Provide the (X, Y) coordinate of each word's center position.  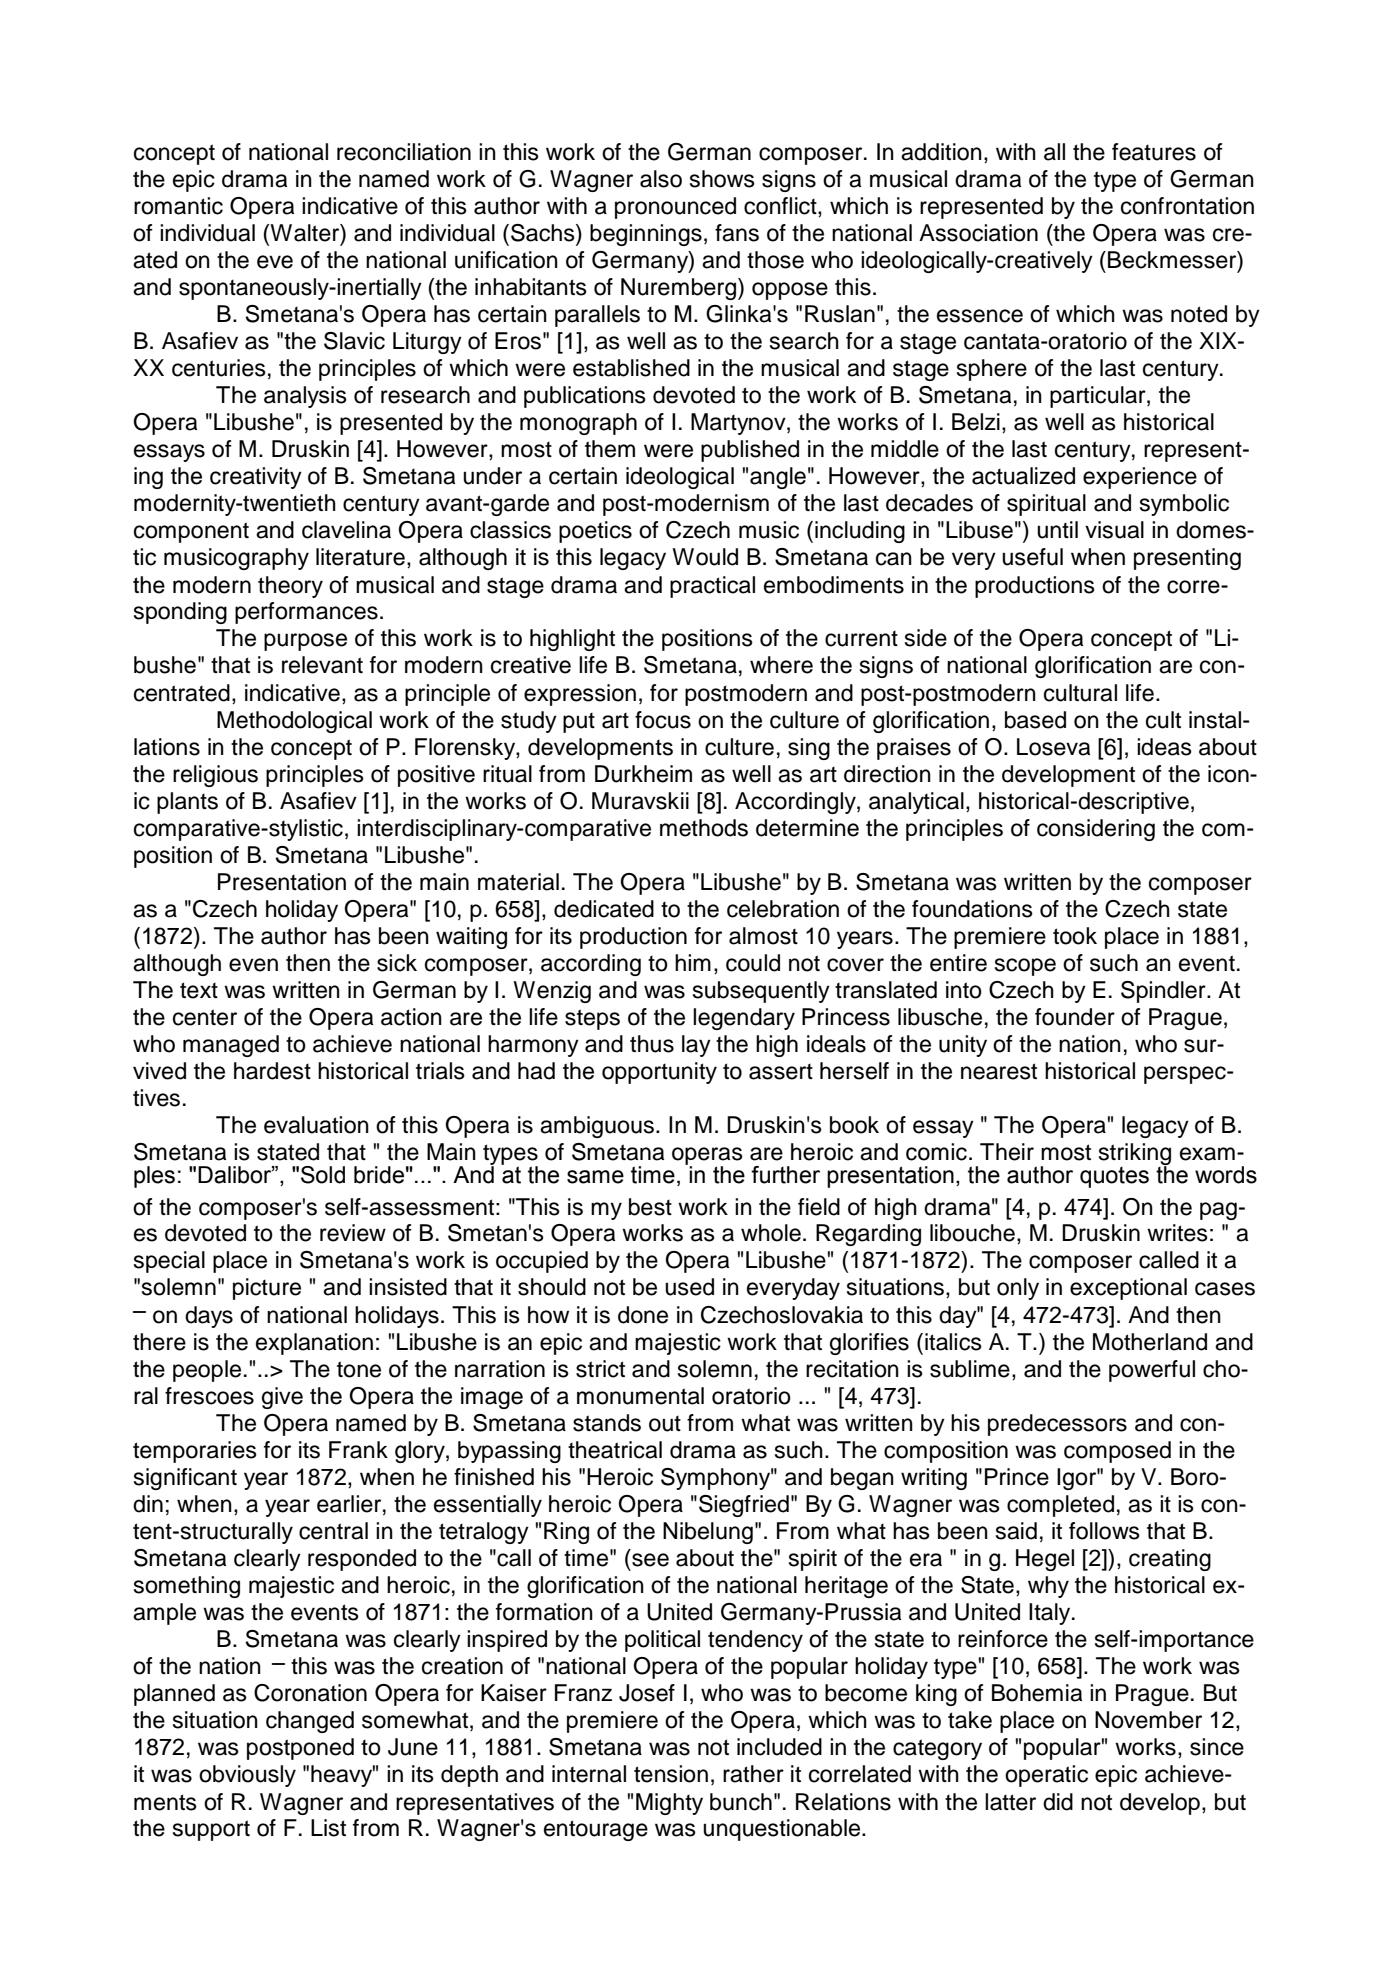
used (689, 1287)
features (1154, 152)
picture (267, 1289)
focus (663, 720)
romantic (178, 206)
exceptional (1128, 1289)
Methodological (294, 722)
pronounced (675, 208)
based (1035, 720)
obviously (247, 1776)
